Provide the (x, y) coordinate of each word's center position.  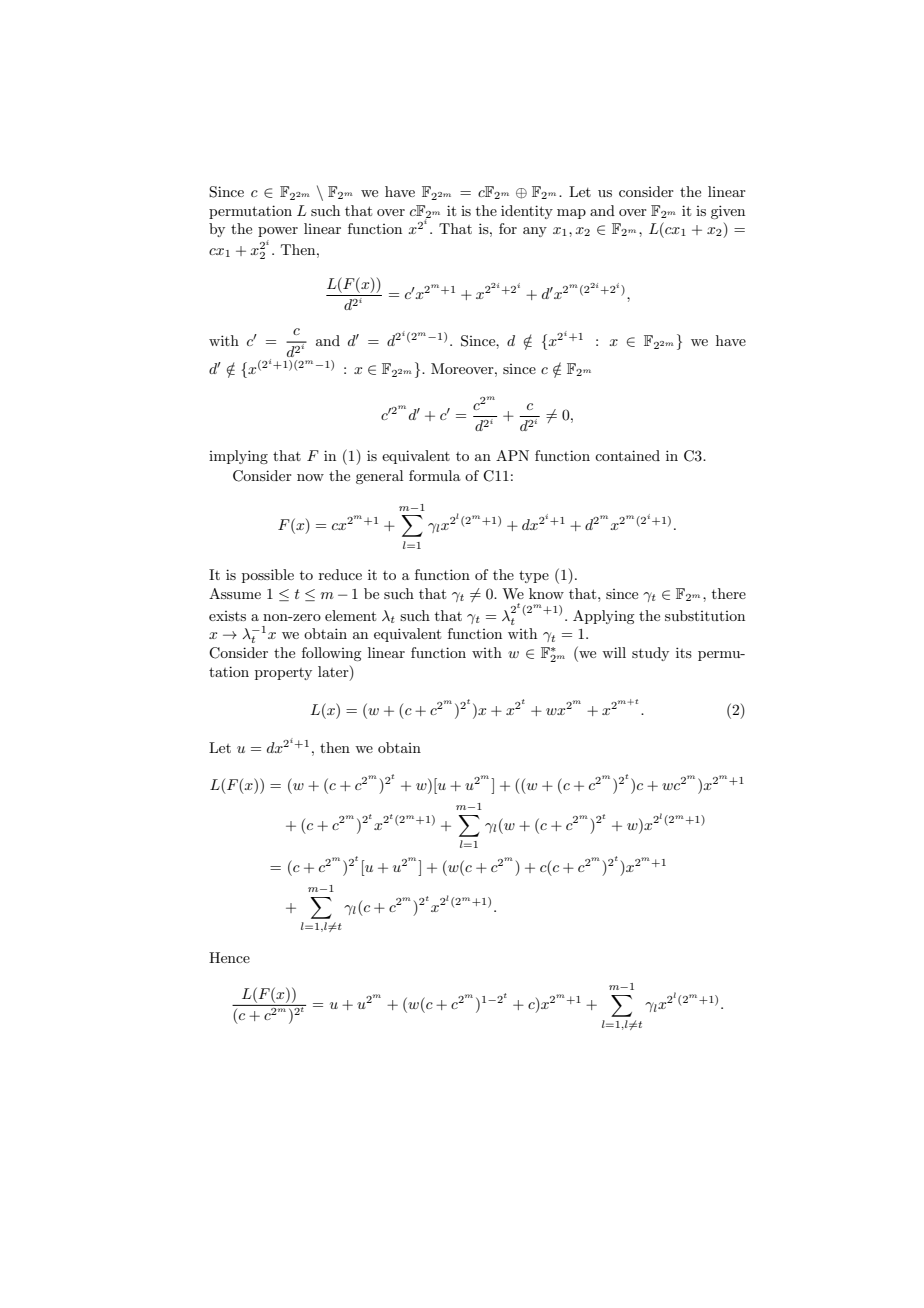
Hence (229, 957)
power (278, 232)
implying (238, 457)
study (650, 654)
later (334, 671)
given (728, 212)
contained (627, 455)
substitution (705, 615)
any (535, 232)
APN (512, 455)
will (614, 652)
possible (268, 576)
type (534, 576)
